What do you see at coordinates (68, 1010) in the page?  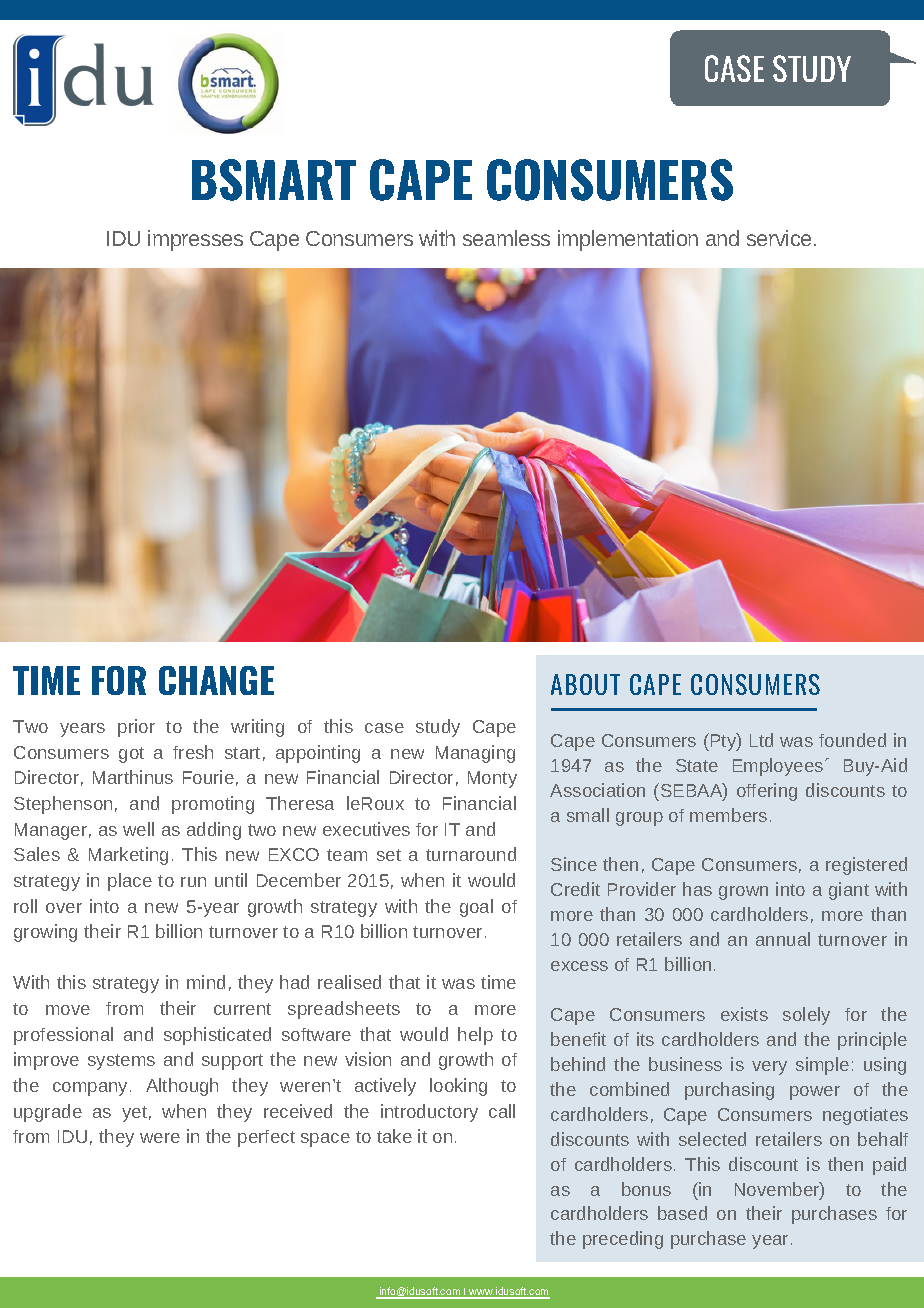 I see `move` at bounding box center [68, 1010].
